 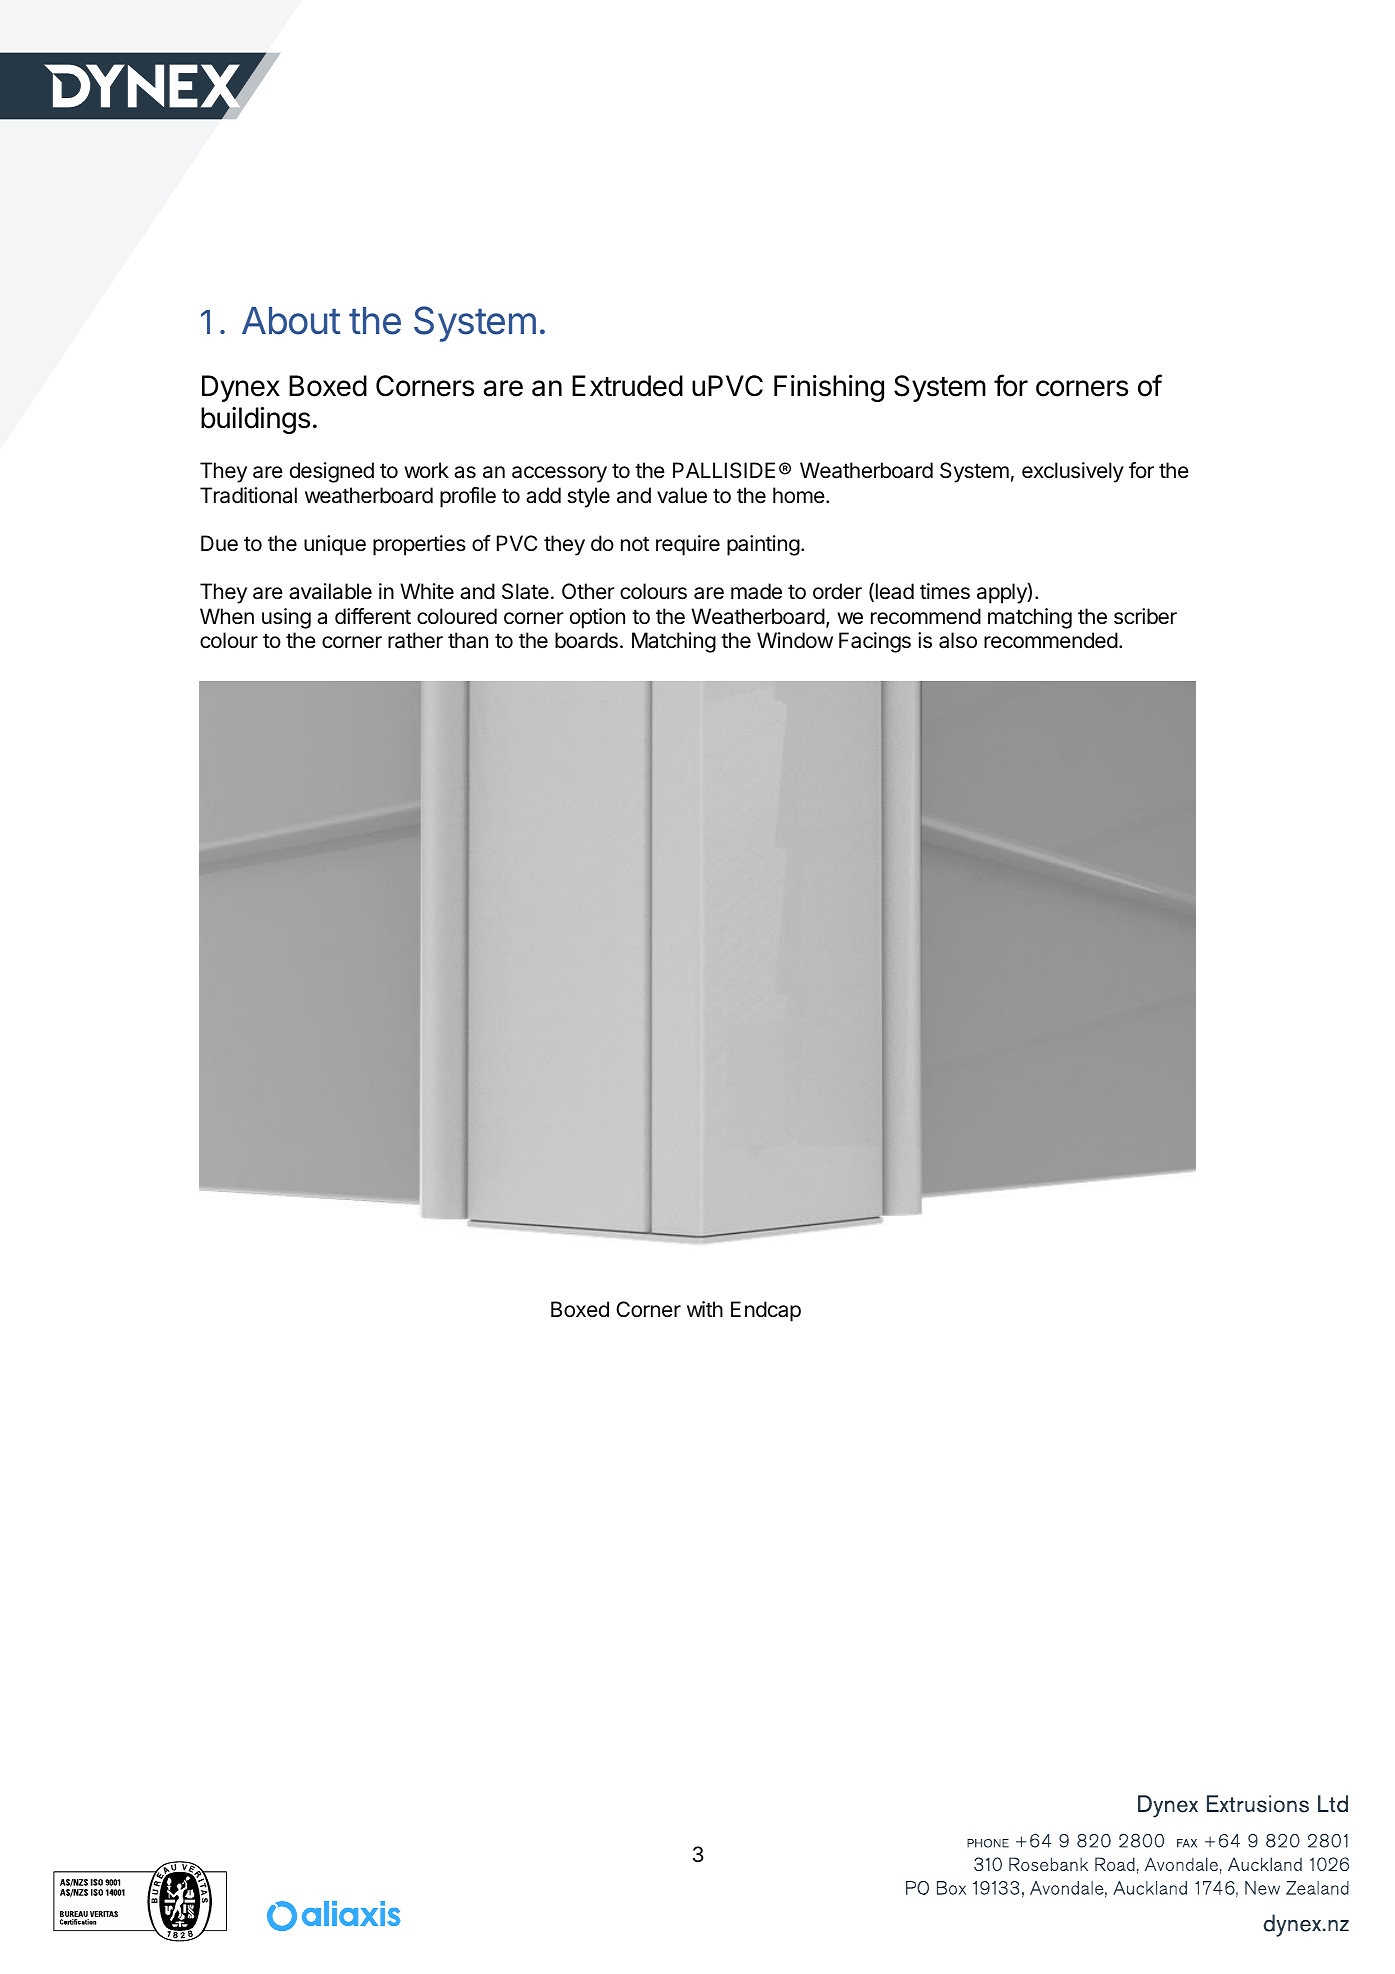 What do you see at coordinates (586, 640) in the screenshot?
I see `boards` at bounding box center [586, 640].
